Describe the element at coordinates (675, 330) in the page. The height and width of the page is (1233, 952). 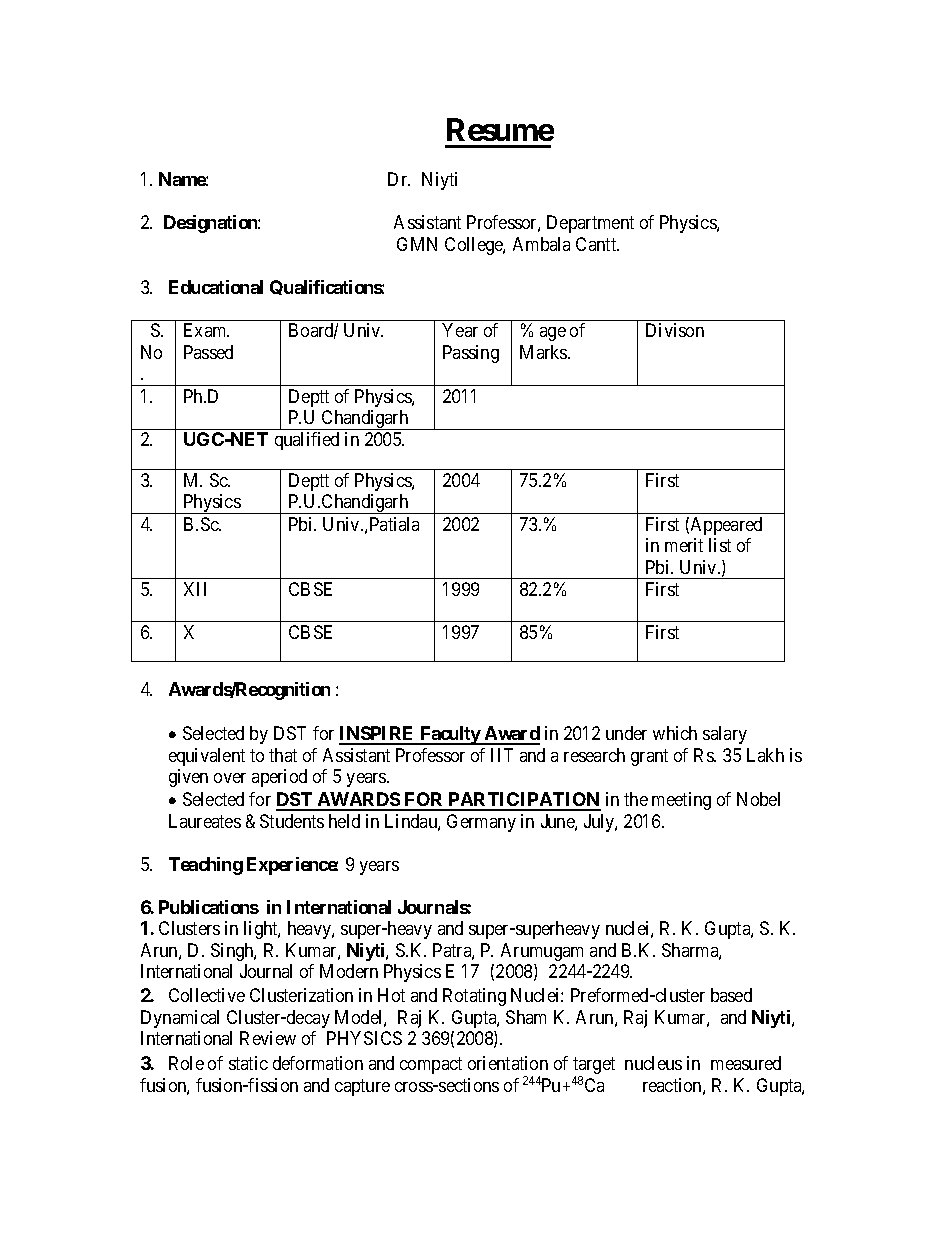
I see `Divison` at that location.
